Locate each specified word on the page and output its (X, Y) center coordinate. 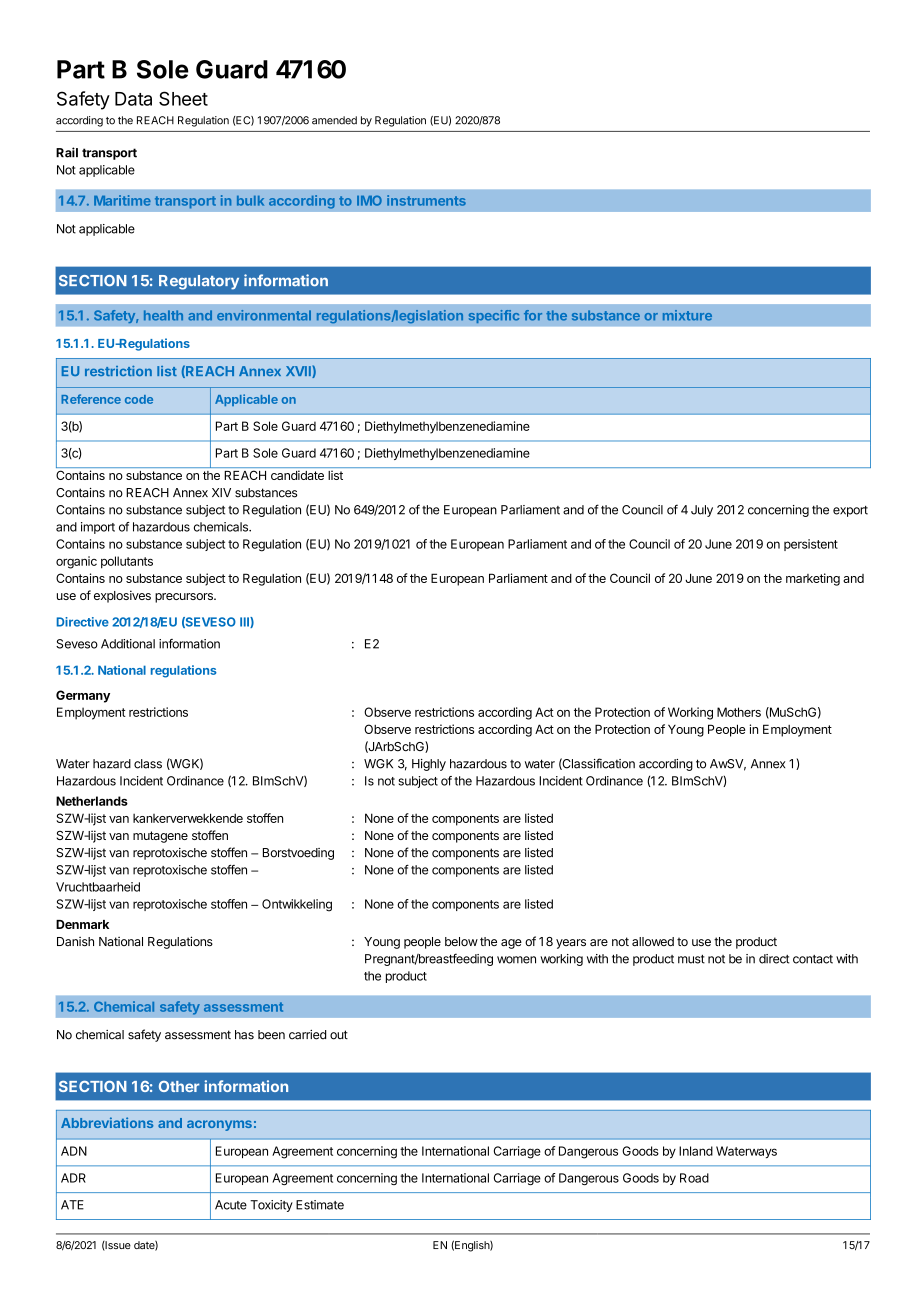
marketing (813, 579)
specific (494, 316)
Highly (429, 765)
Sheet (183, 98)
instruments (426, 200)
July (702, 511)
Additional (128, 644)
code (139, 399)
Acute (231, 1205)
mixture (687, 315)
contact (813, 959)
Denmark (82, 924)
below (461, 941)
